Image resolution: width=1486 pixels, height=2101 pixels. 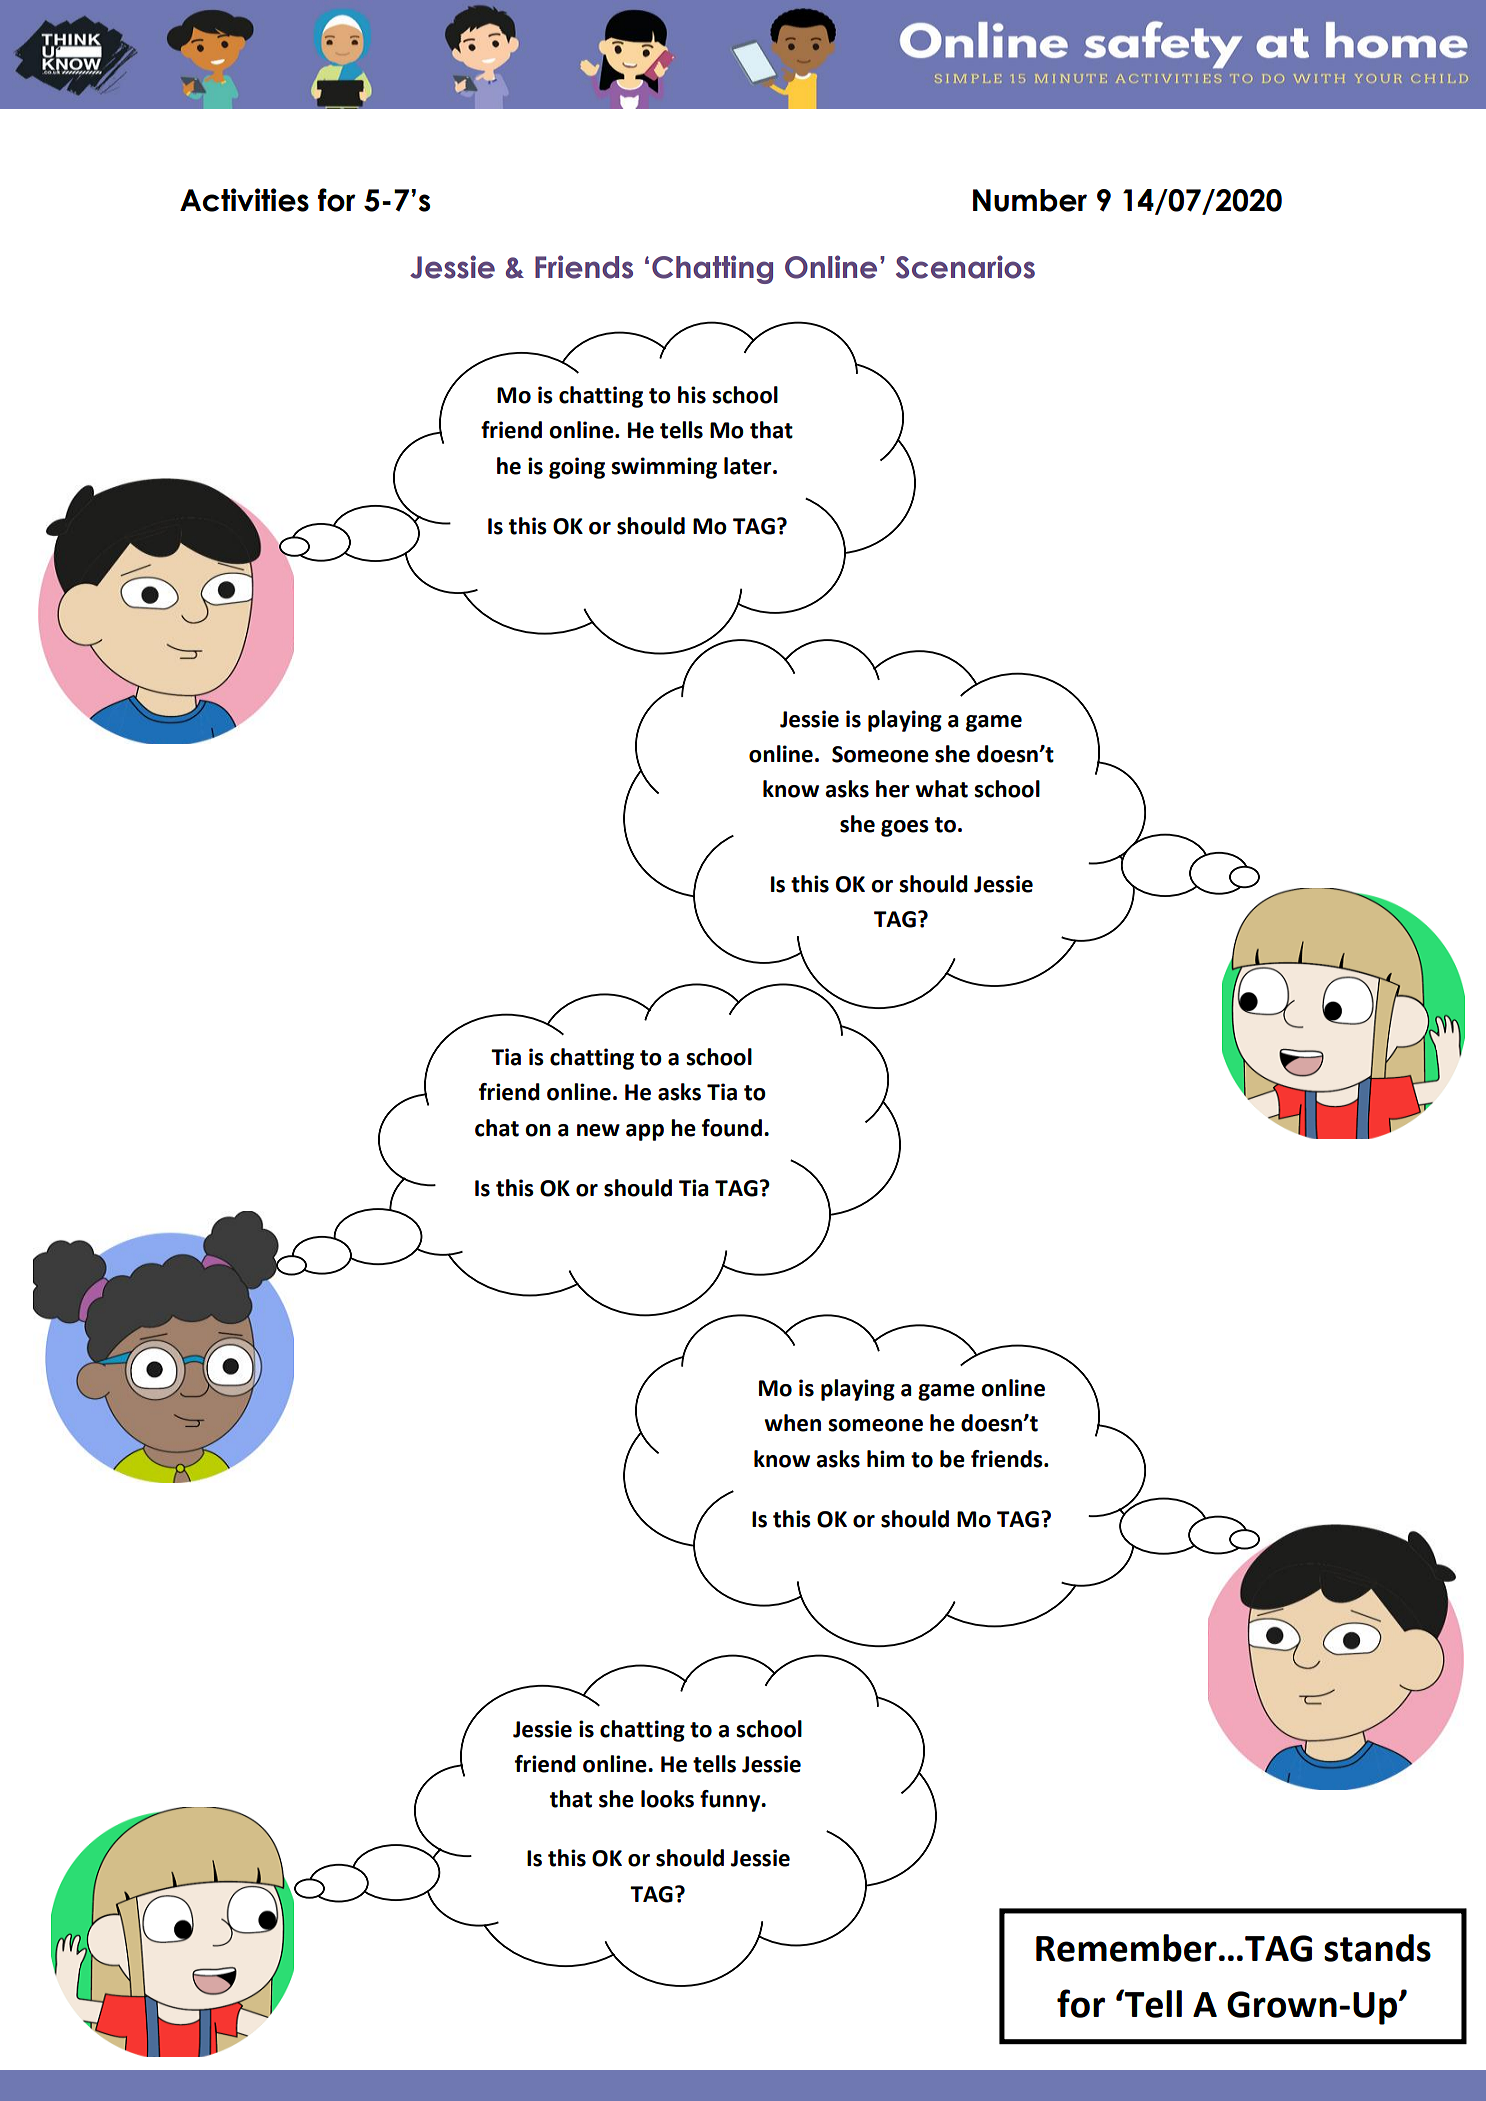 What do you see at coordinates (1377, 1948) in the image?
I see `stands` at bounding box center [1377, 1948].
